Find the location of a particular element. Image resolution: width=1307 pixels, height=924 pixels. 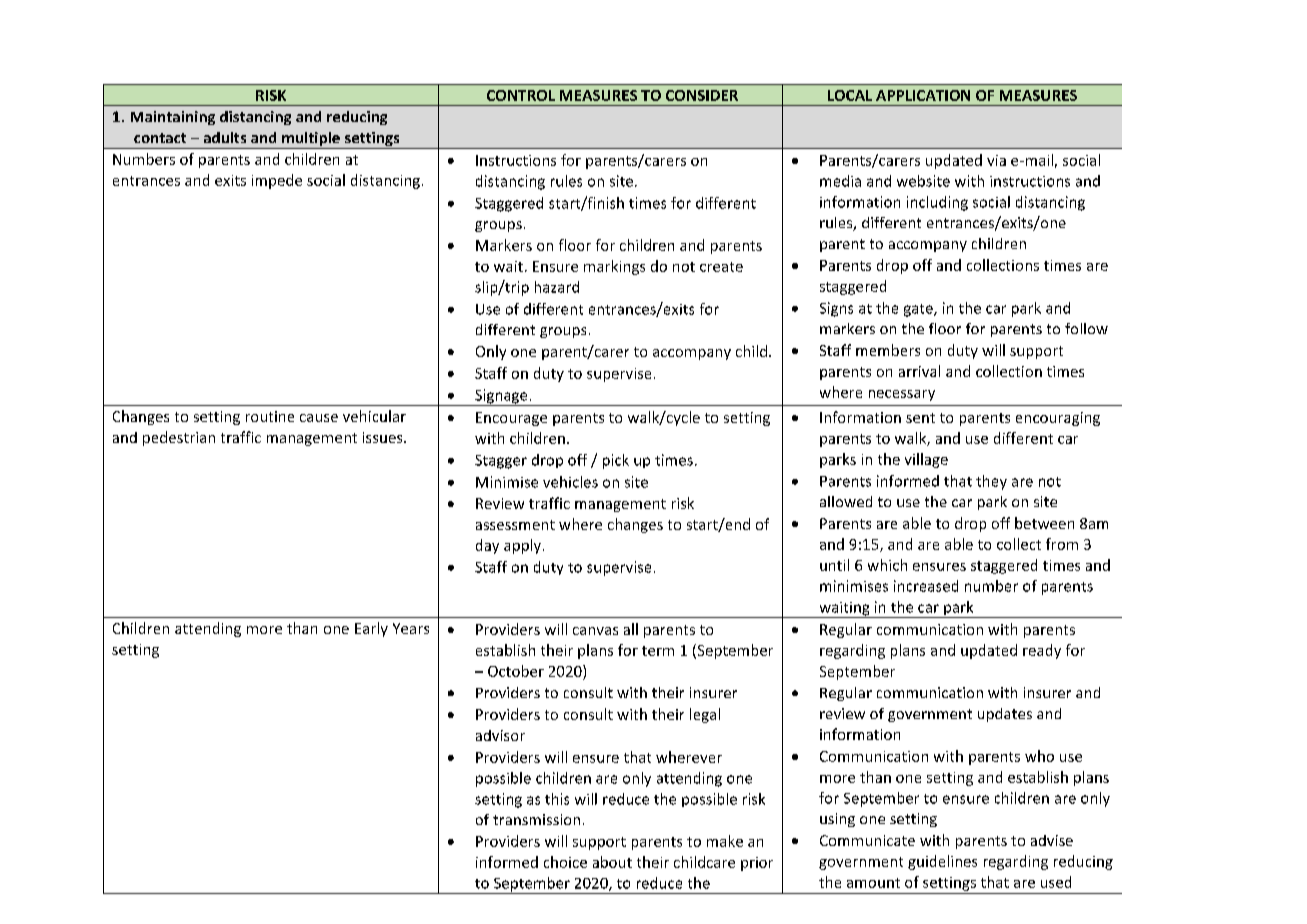

arrival is located at coordinates (919, 371).
